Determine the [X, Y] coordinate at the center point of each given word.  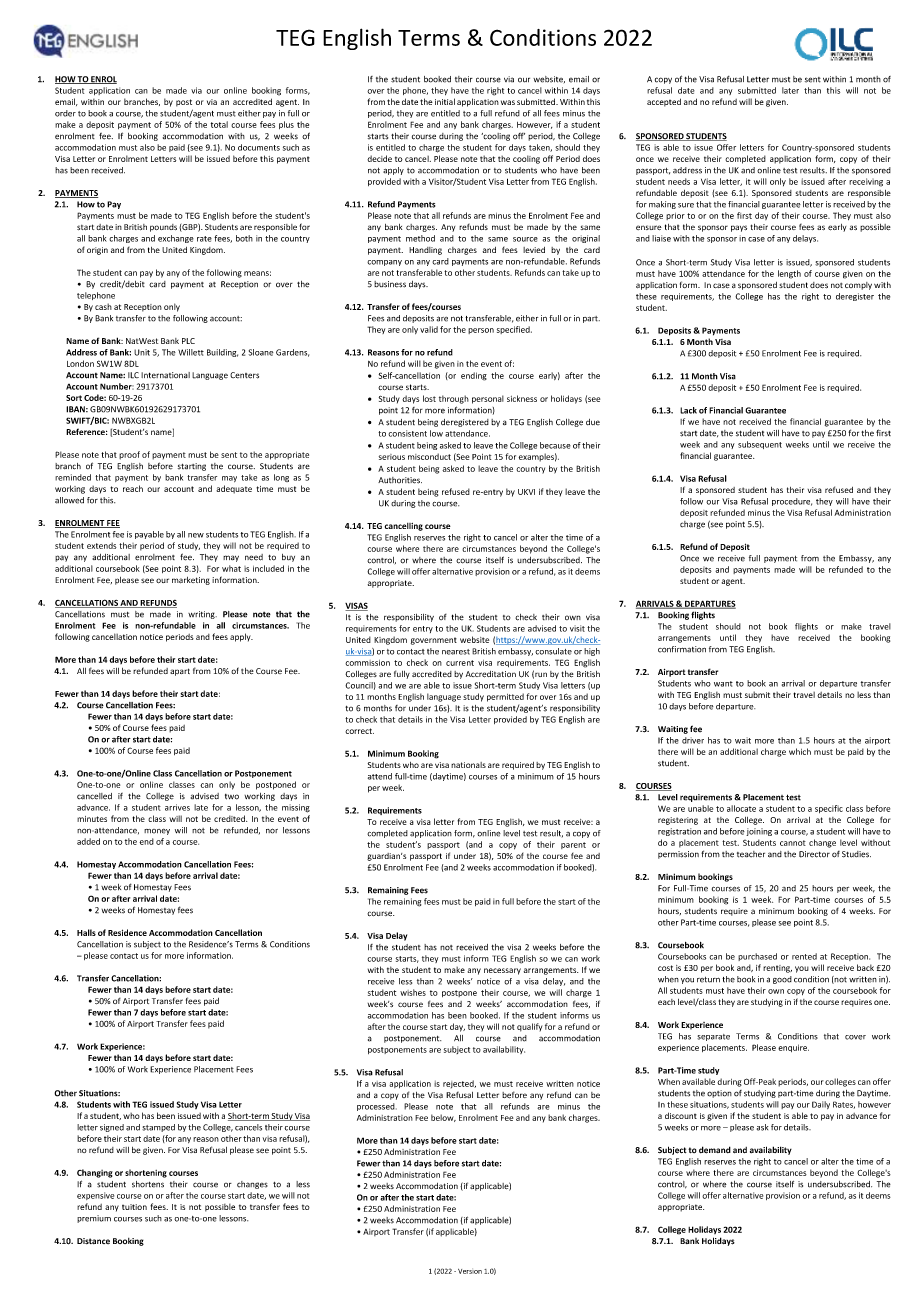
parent [573, 845]
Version [470, 1271]
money [157, 832]
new [196, 535]
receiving [866, 182]
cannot [793, 843]
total [219, 124]
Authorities [400, 480]
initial [445, 101]
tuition [134, 1207]
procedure [792, 502]
